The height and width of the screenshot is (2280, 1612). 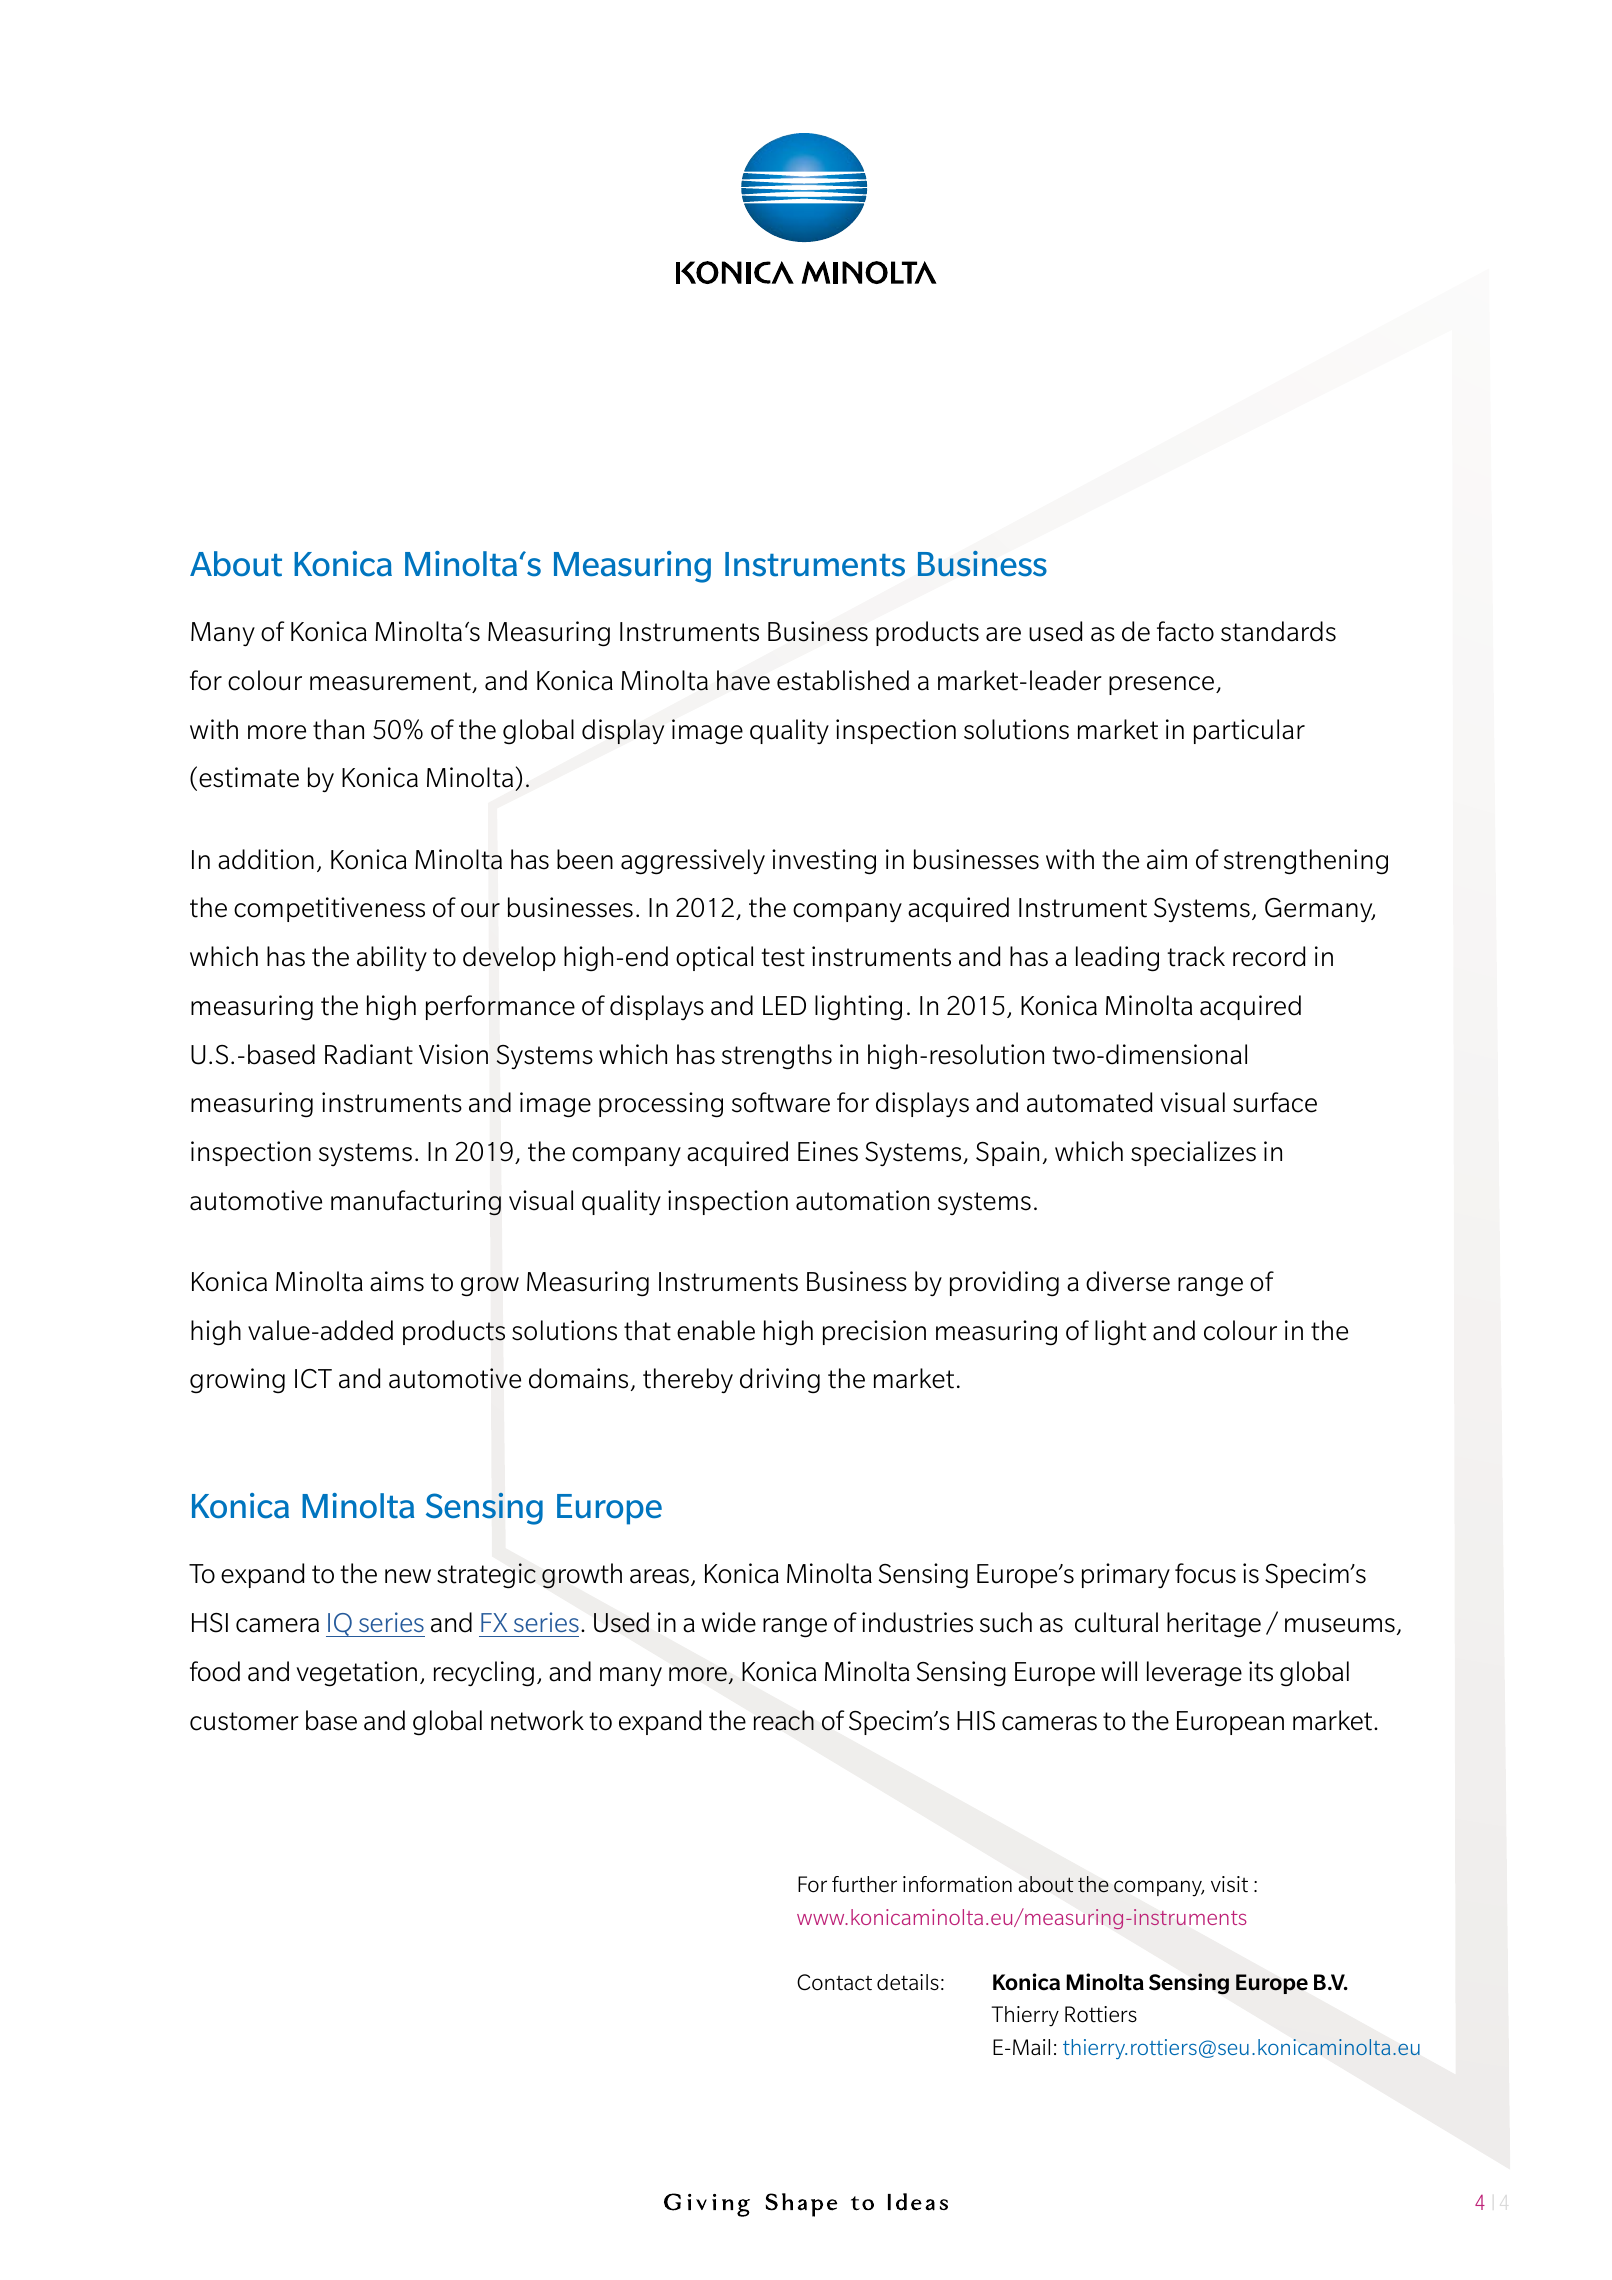 What do you see at coordinates (1196, 956) in the screenshot?
I see `track` at bounding box center [1196, 956].
